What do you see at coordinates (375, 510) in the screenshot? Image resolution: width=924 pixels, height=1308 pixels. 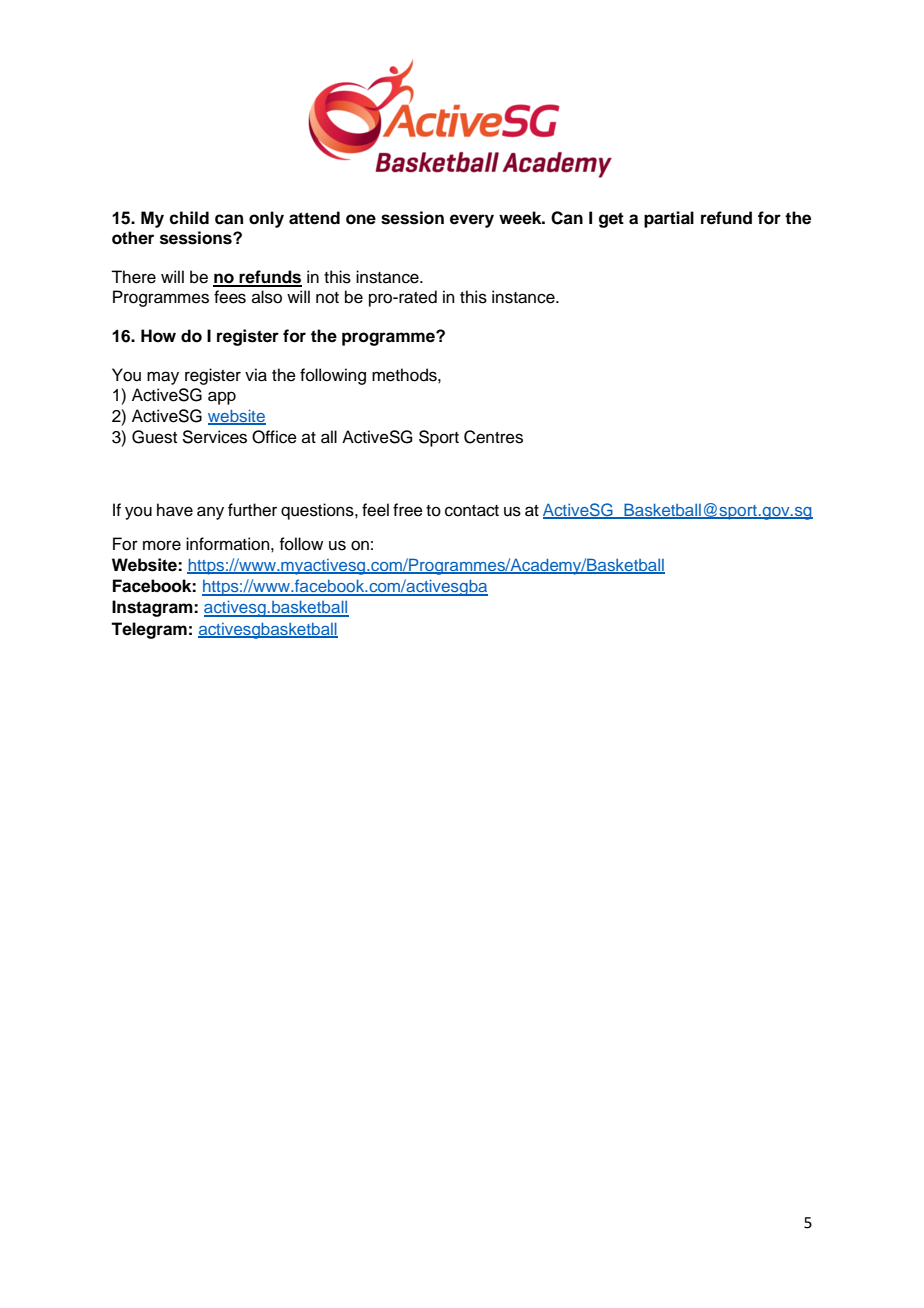 I see `feel` at bounding box center [375, 510].
